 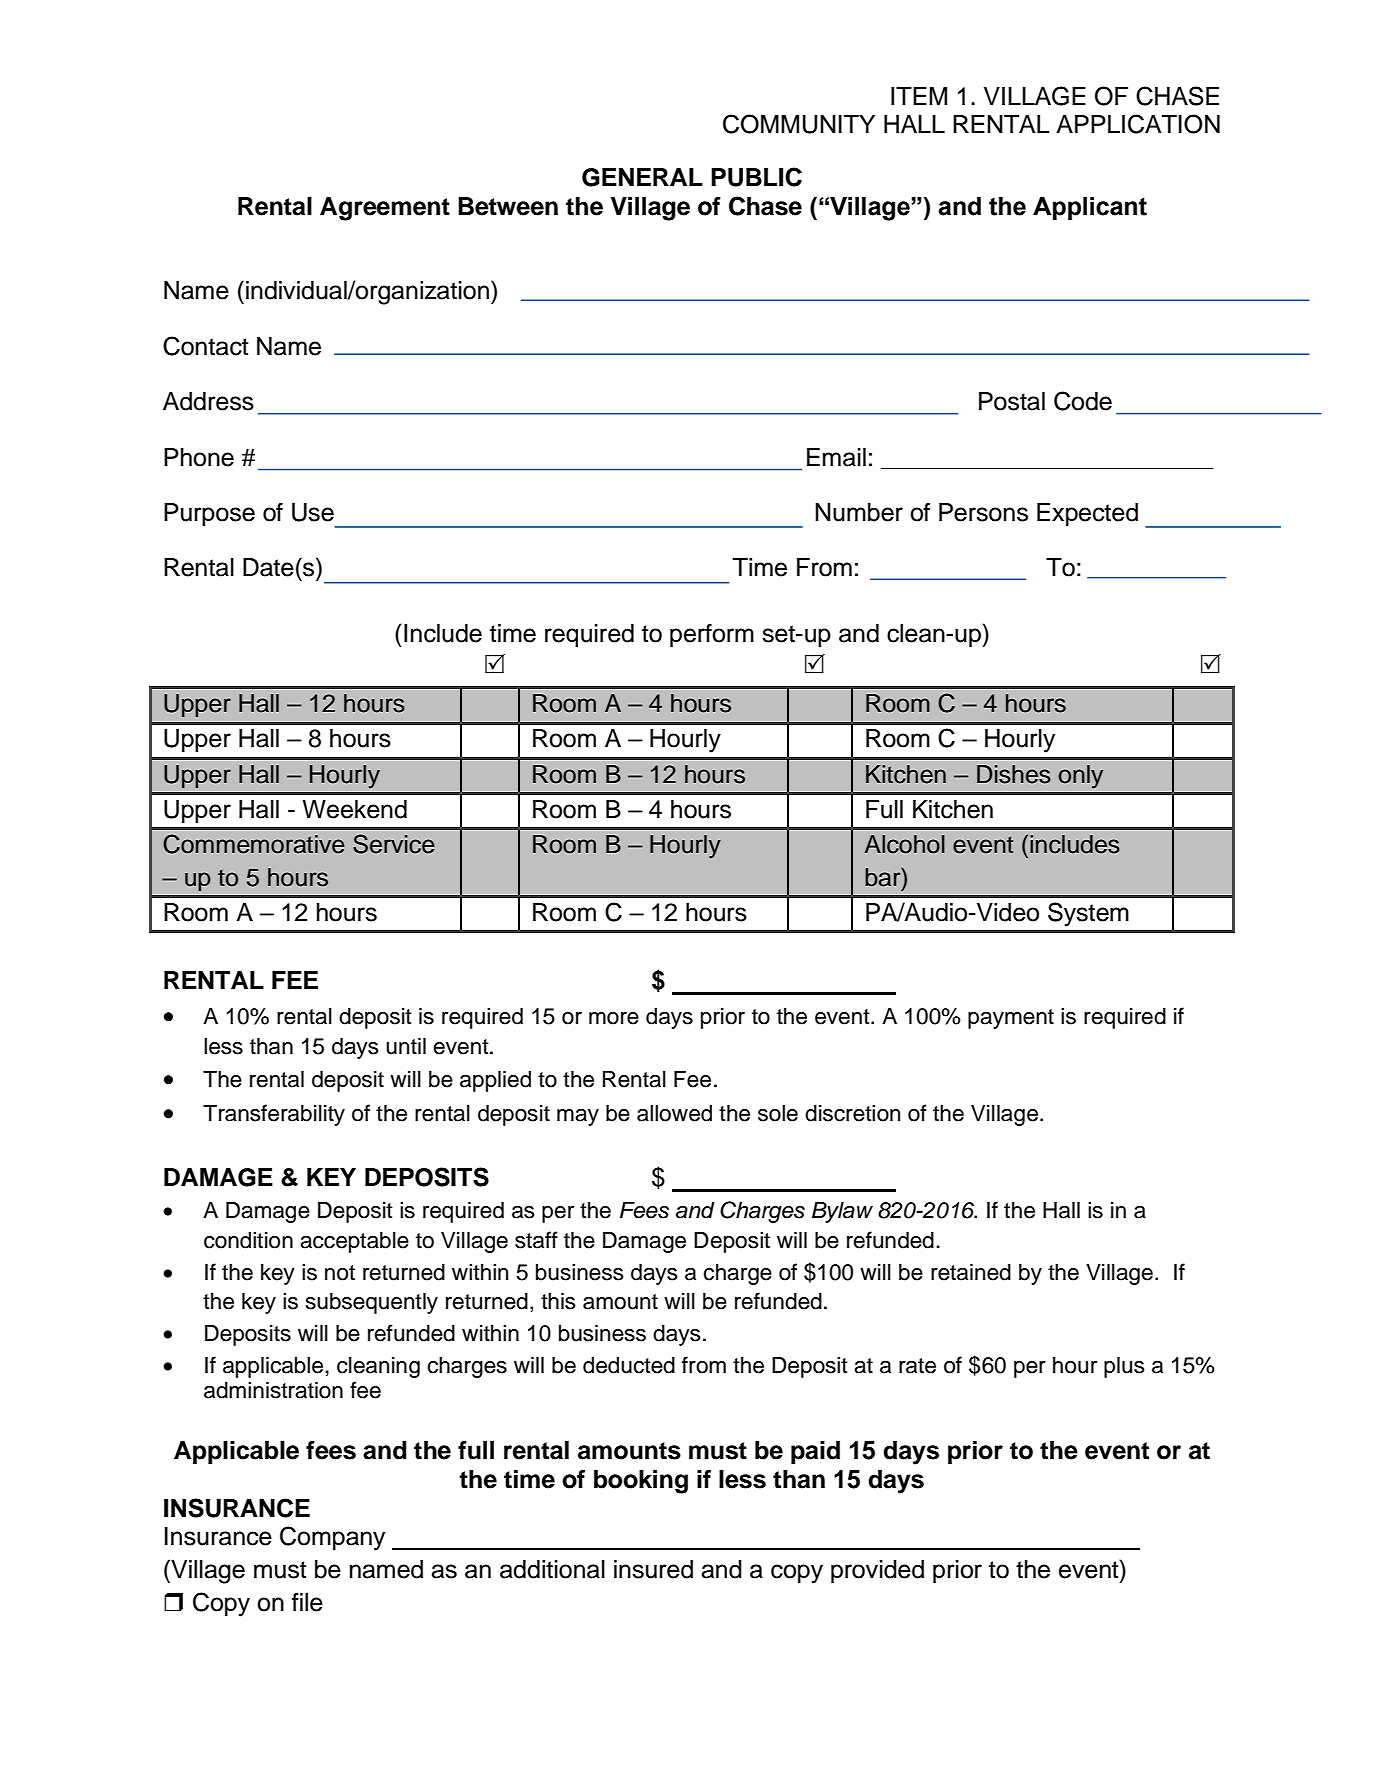 I want to click on Company, so click(x=332, y=1538).
